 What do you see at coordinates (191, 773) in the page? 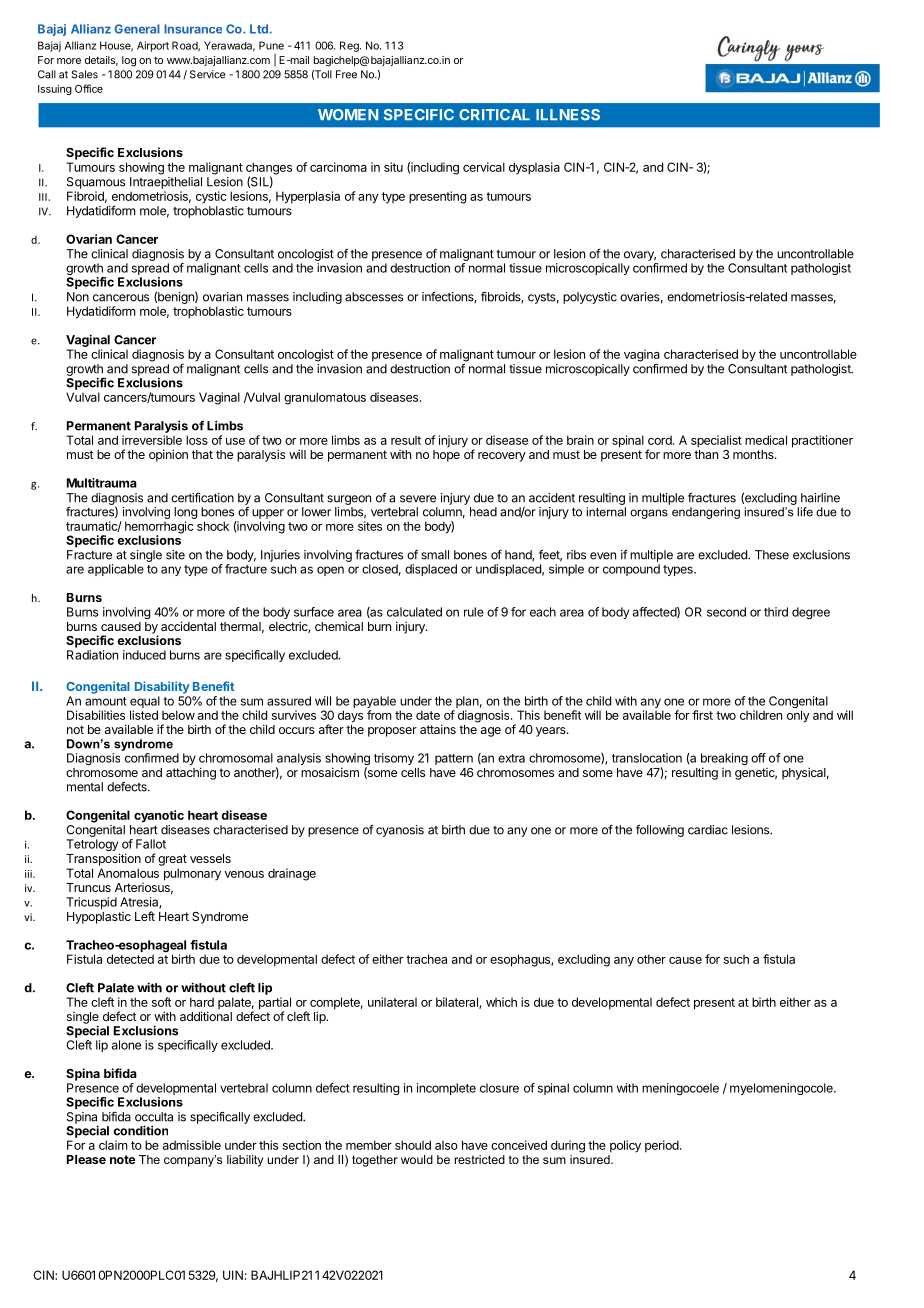
I see `attaching` at bounding box center [191, 773].
